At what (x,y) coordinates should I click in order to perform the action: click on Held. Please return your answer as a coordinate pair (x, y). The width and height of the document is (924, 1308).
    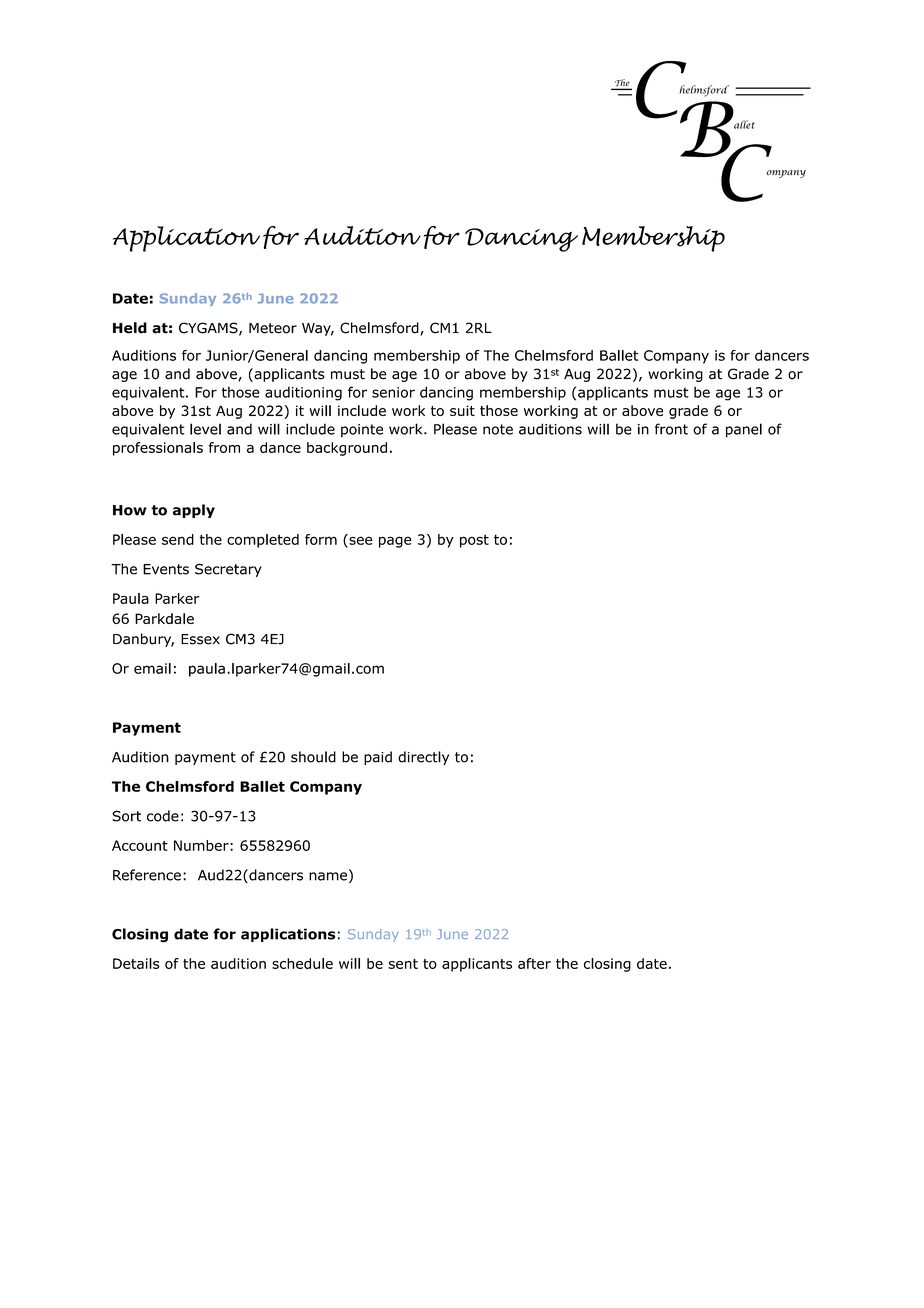
    Looking at the image, I should click on (130, 328).
